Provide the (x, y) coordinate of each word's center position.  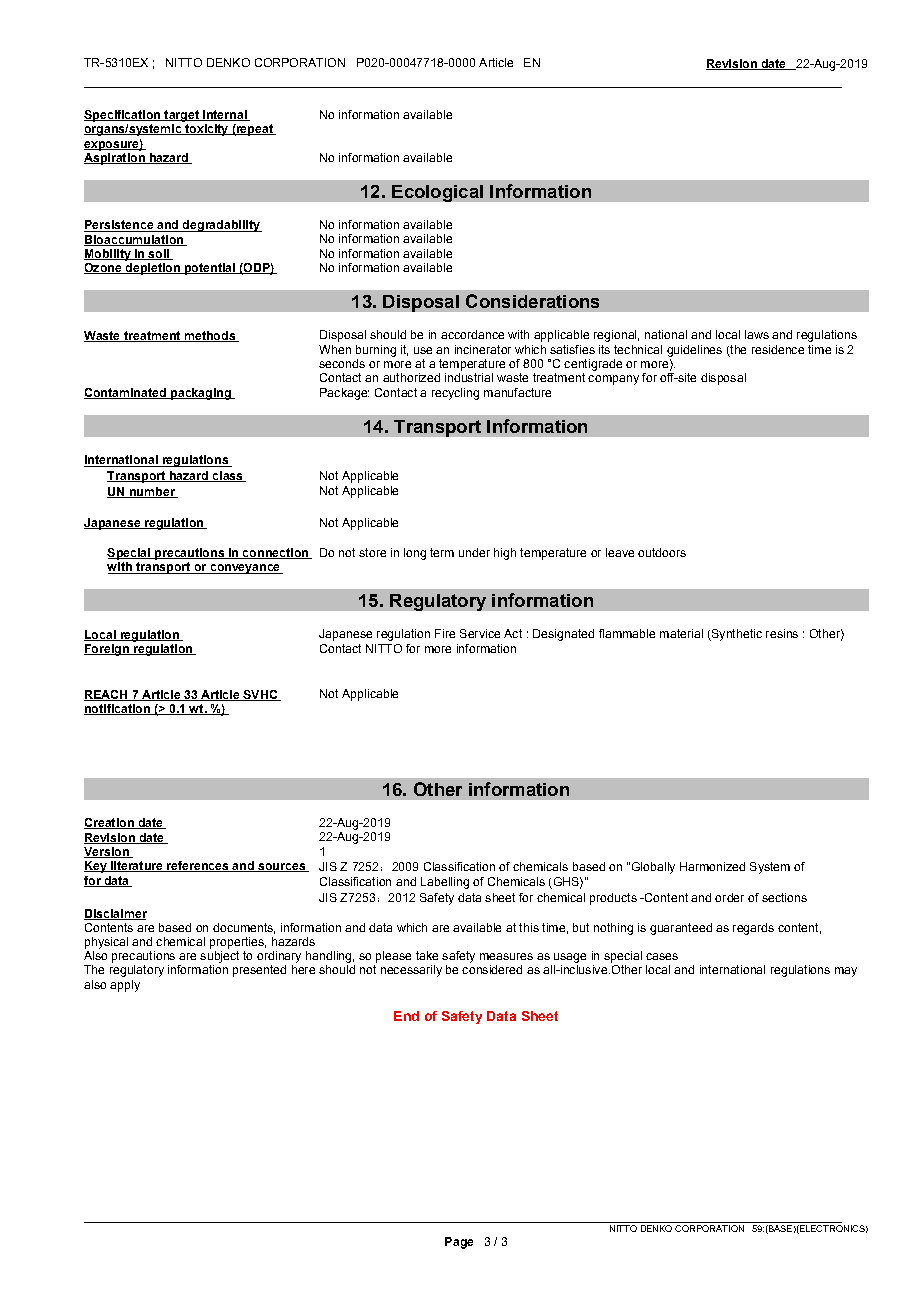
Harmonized (712, 866)
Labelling (445, 883)
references (198, 866)
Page (459, 1243)
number (152, 492)
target (181, 116)
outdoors (662, 552)
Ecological (437, 193)
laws (757, 334)
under (474, 552)
